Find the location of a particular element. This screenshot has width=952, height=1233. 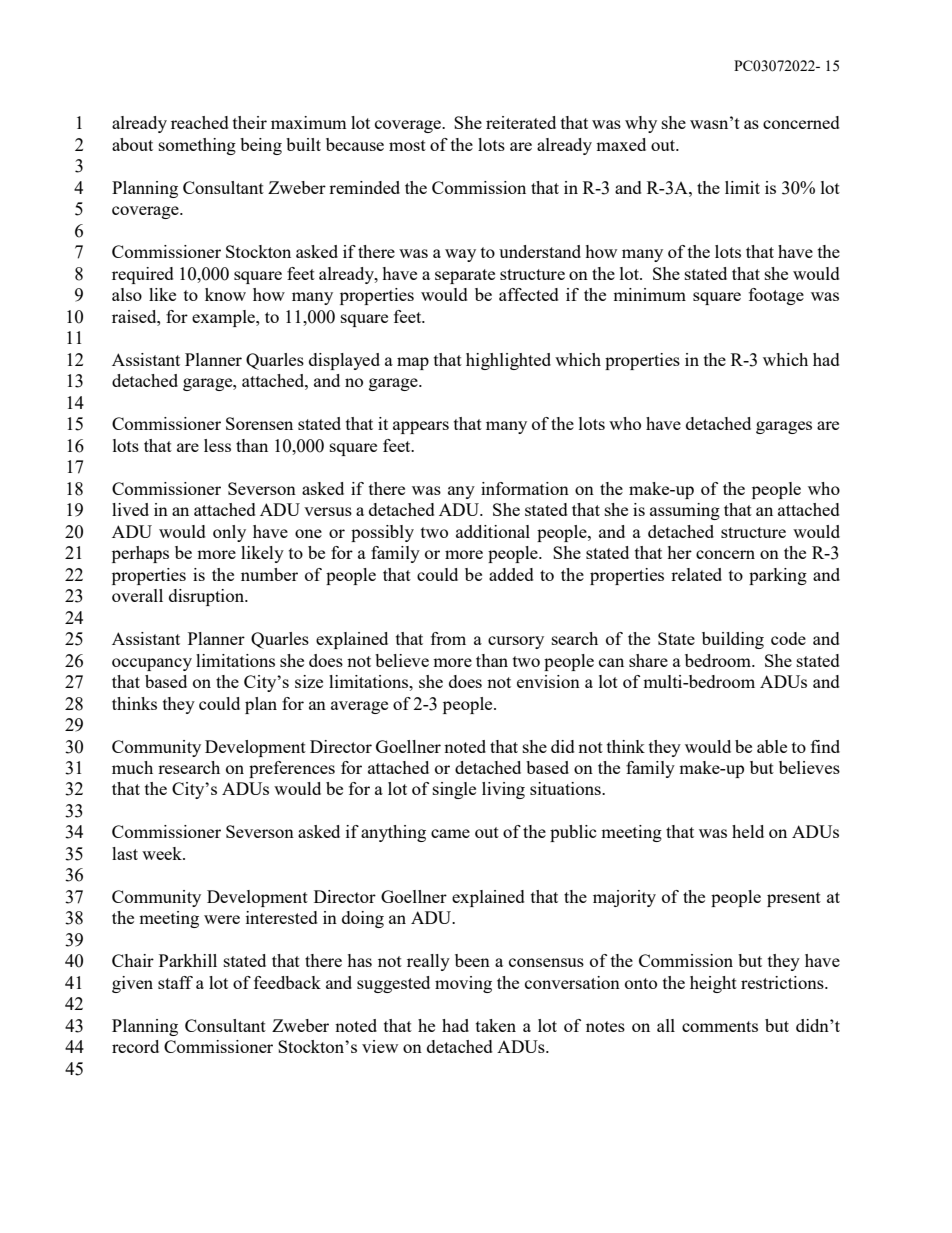

footage is located at coordinates (776, 296).
